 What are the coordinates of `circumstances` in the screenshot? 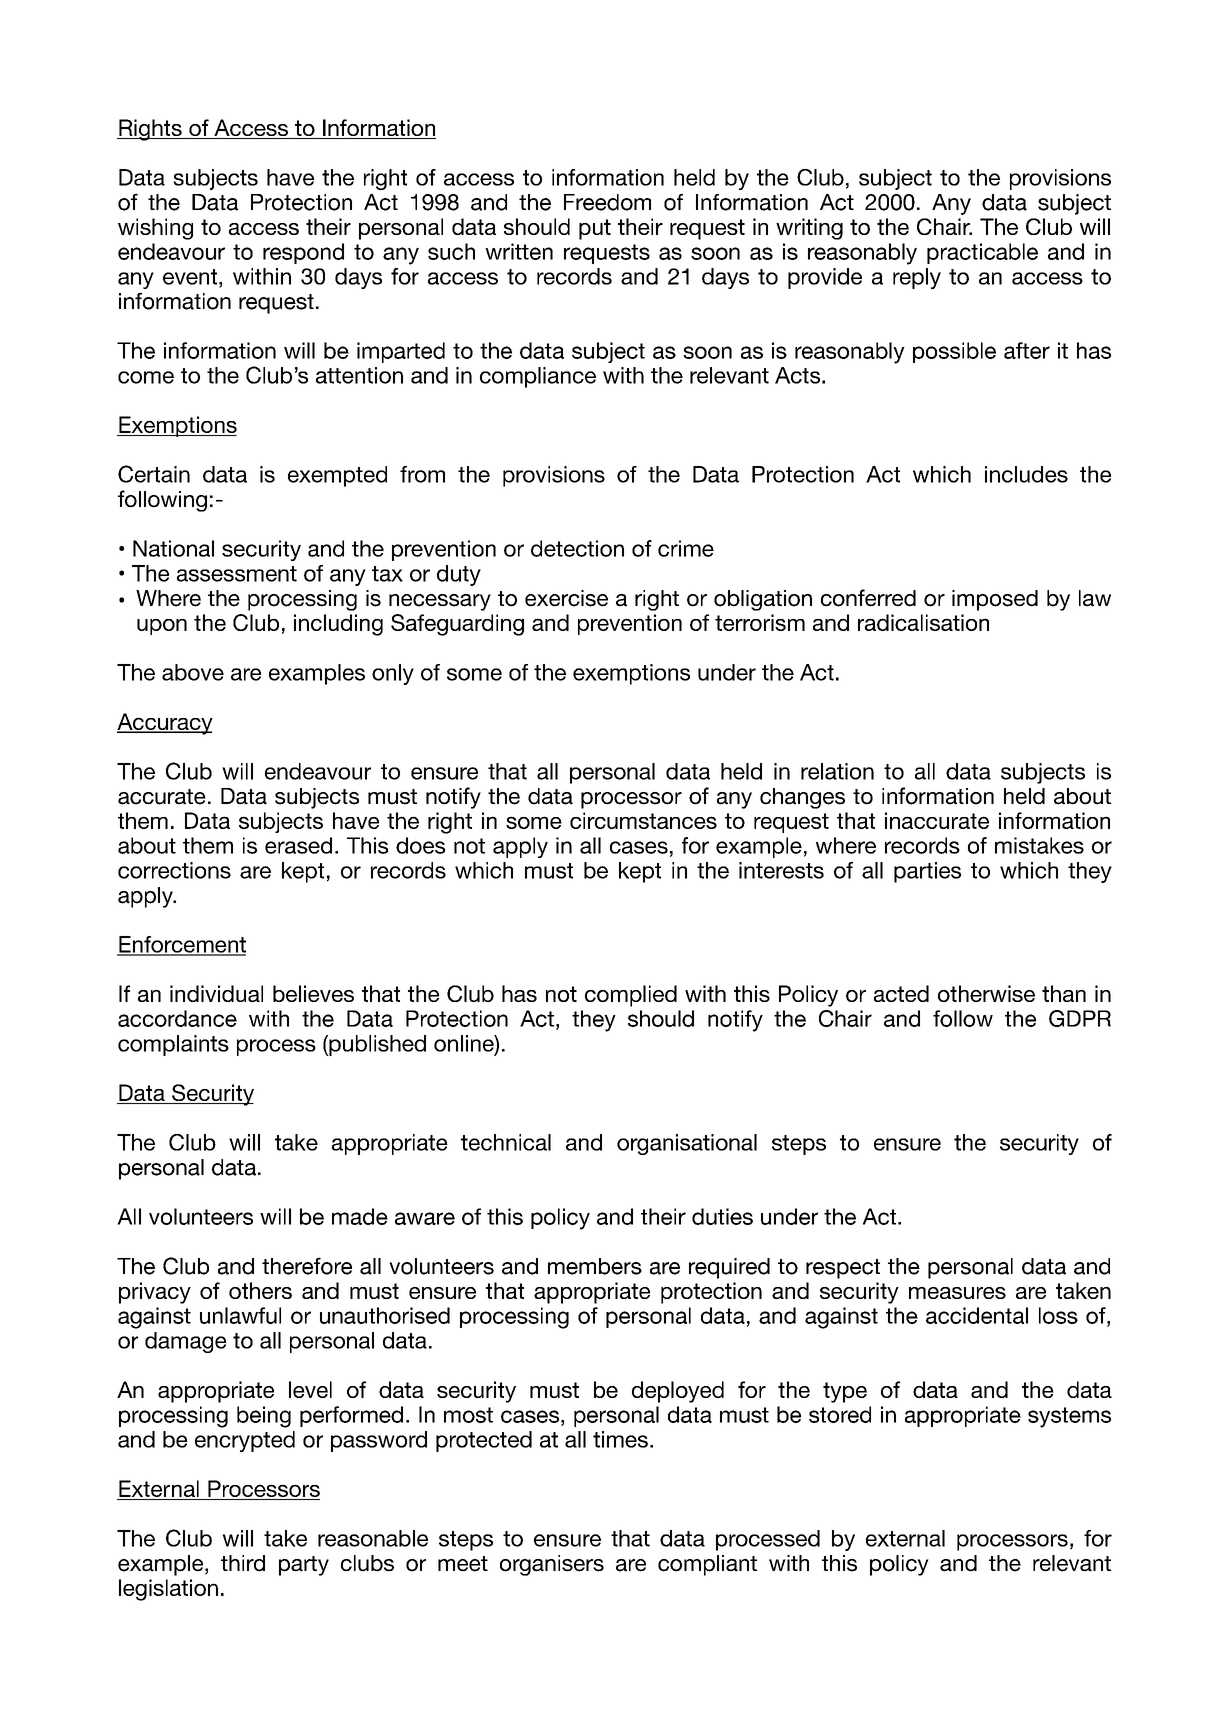 It's located at (643, 820).
